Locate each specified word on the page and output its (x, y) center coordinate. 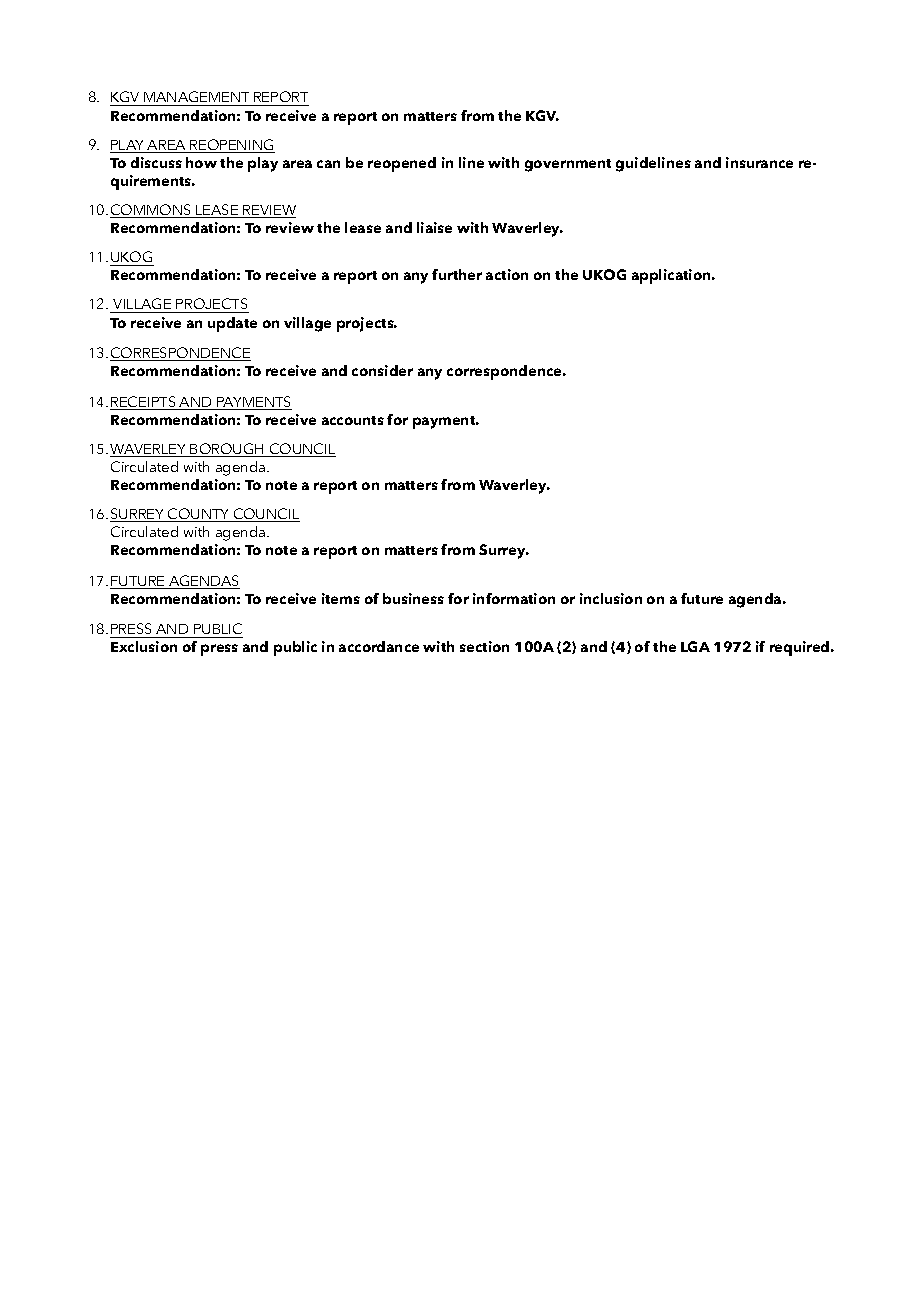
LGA (695, 646)
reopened (402, 164)
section (484, 646)
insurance (759, 162)
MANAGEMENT (197, 98)
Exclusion (144, 646)
